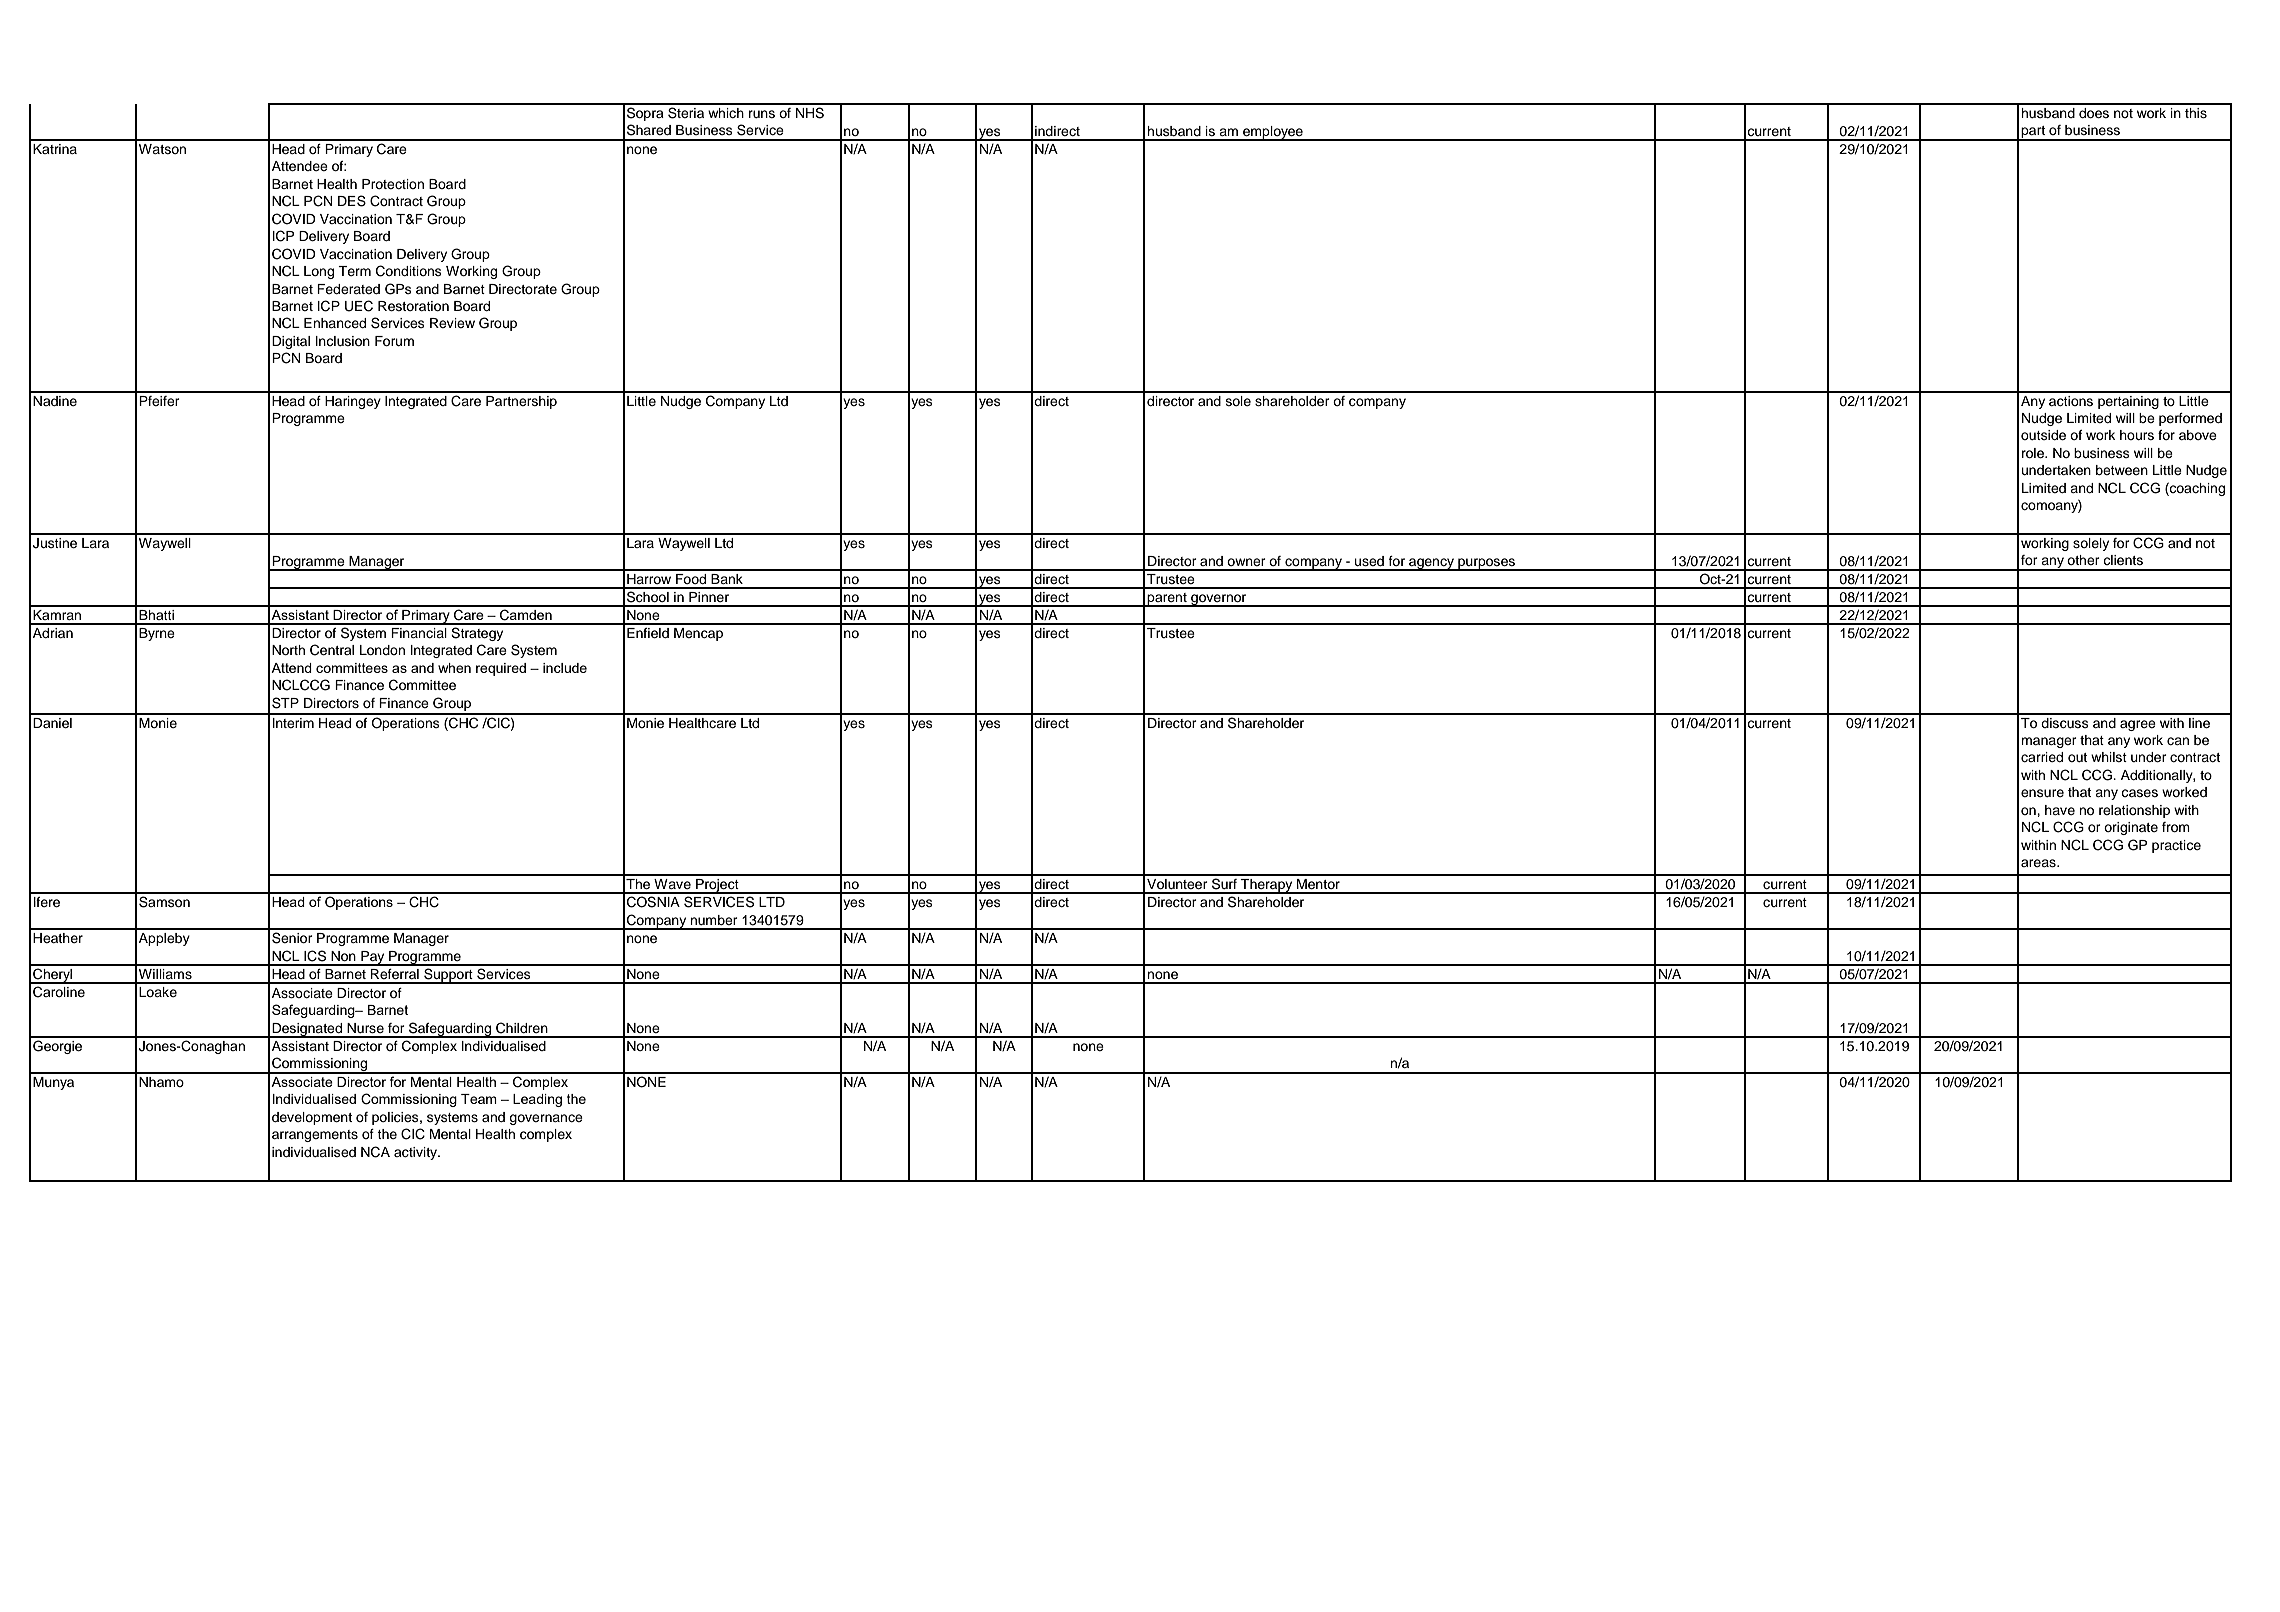 The image size is (2280, 1612). What do you see at coordinates (1167, 600) in the screenshot?
I see `parent` at bounding box center [1167, 600].
